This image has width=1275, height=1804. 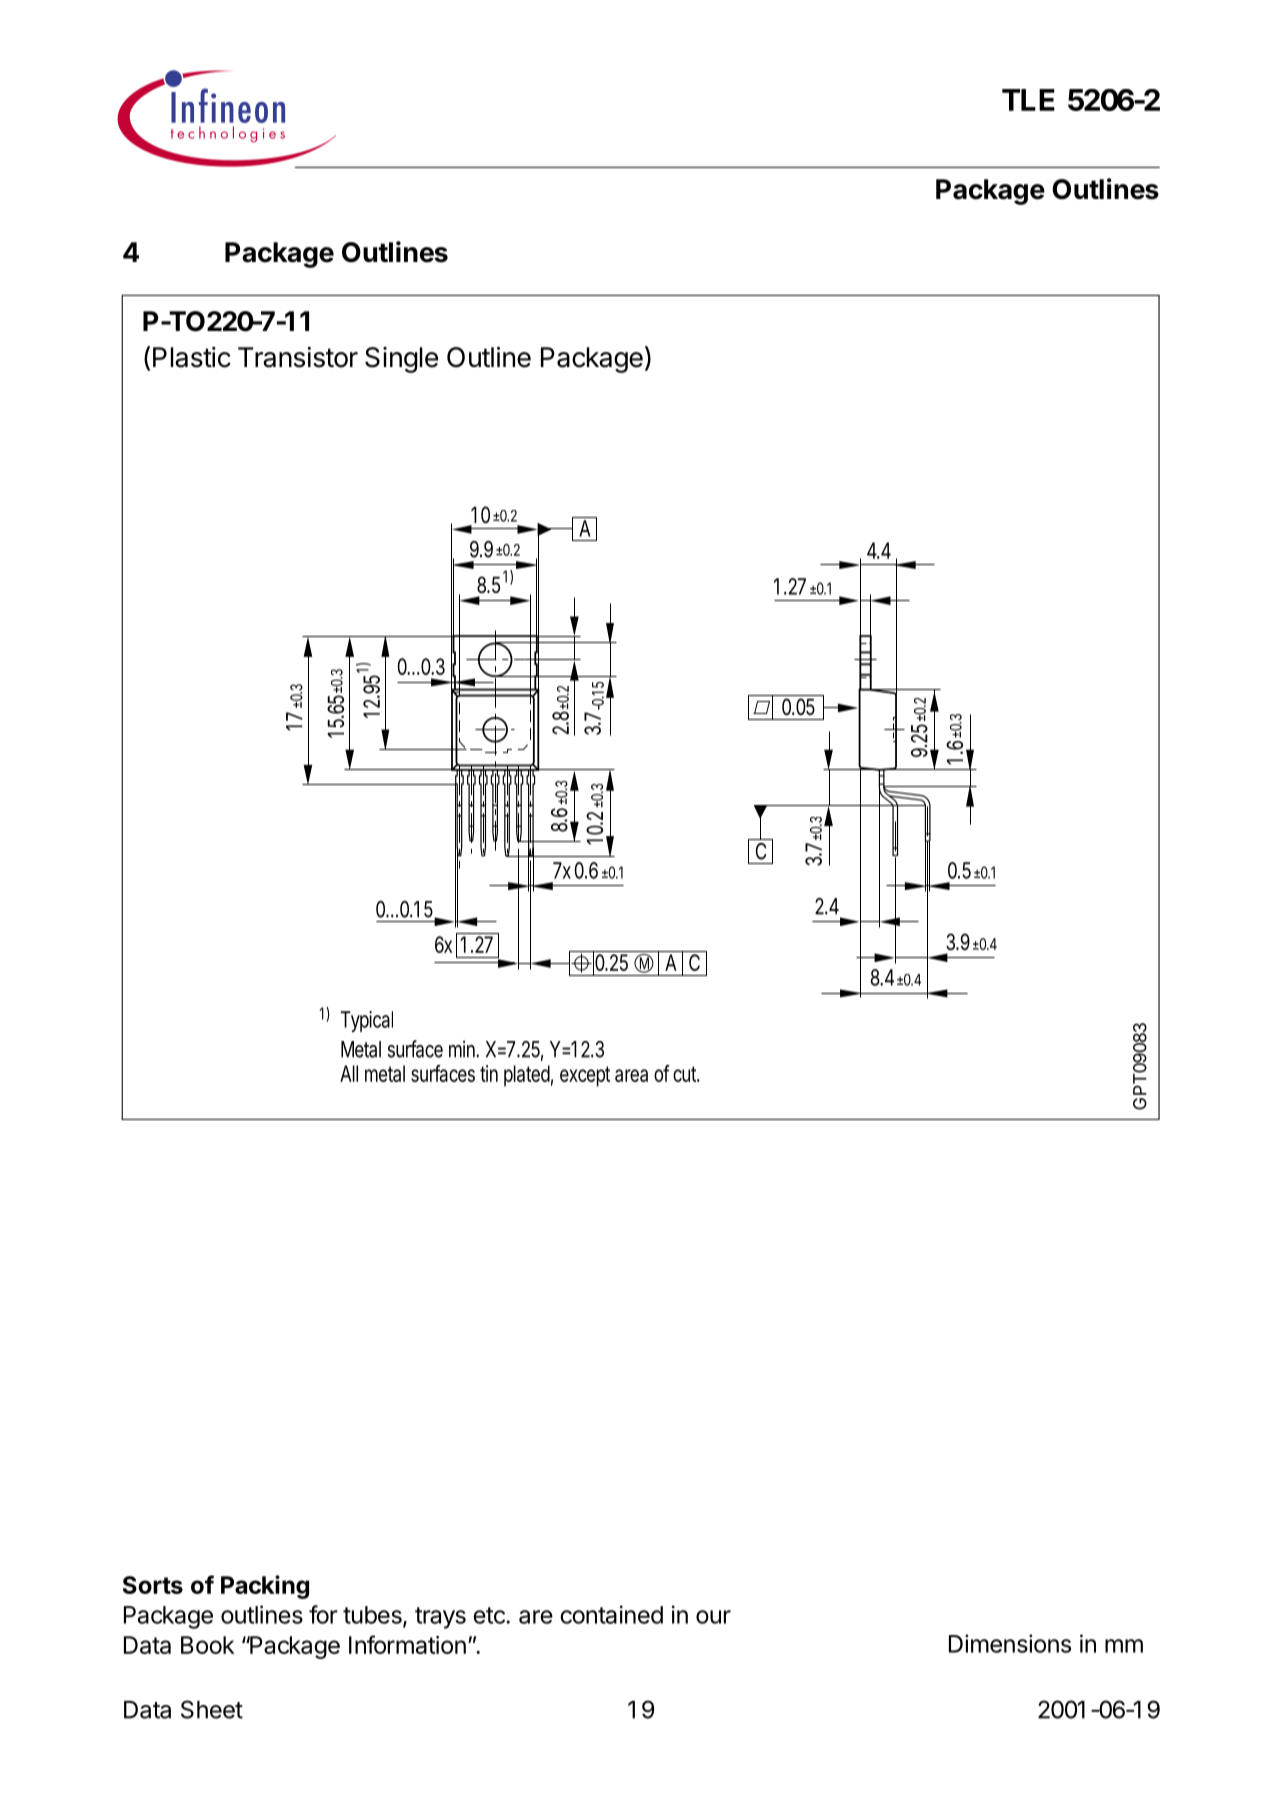 What do you see at coordinates (611, 1614) in the image?
I see `contained` at bounding box center [611, 1614].
